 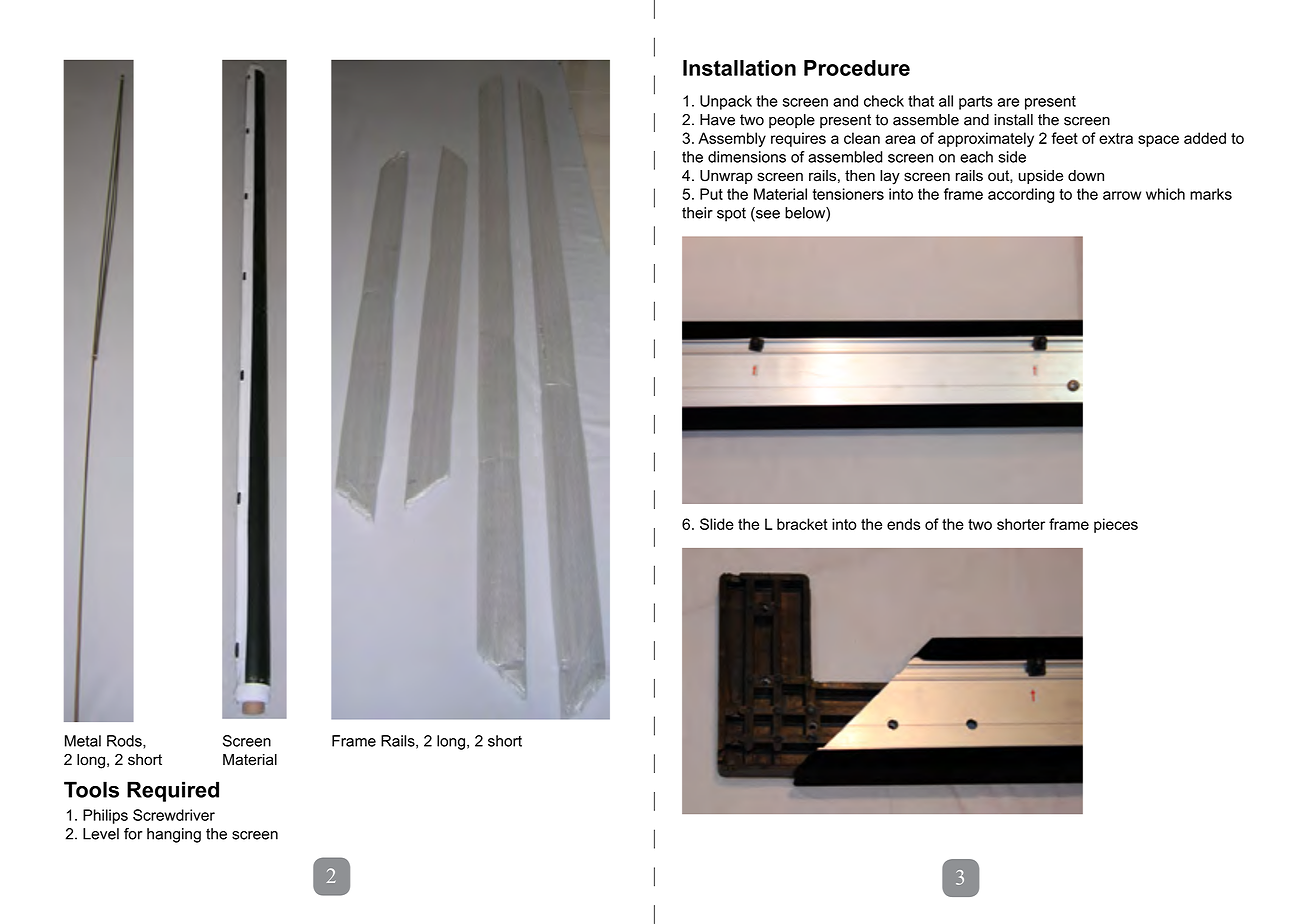 What do you see at coordinates (174, 815) in the page?
I see `Screwdriver` at bounding box center [174, 815].
